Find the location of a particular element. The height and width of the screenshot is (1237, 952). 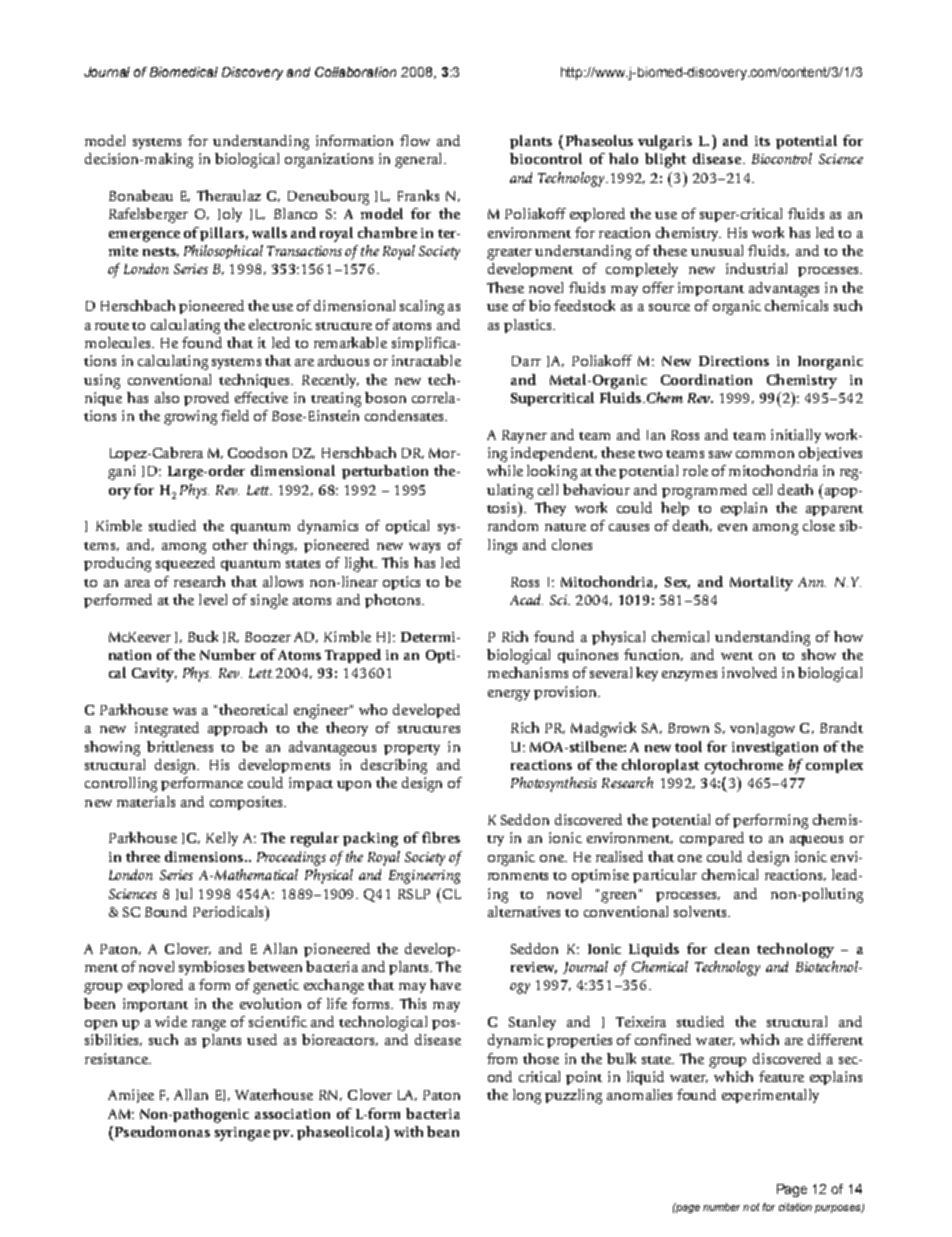

mechanisms is located at coordinates (528, 672).
